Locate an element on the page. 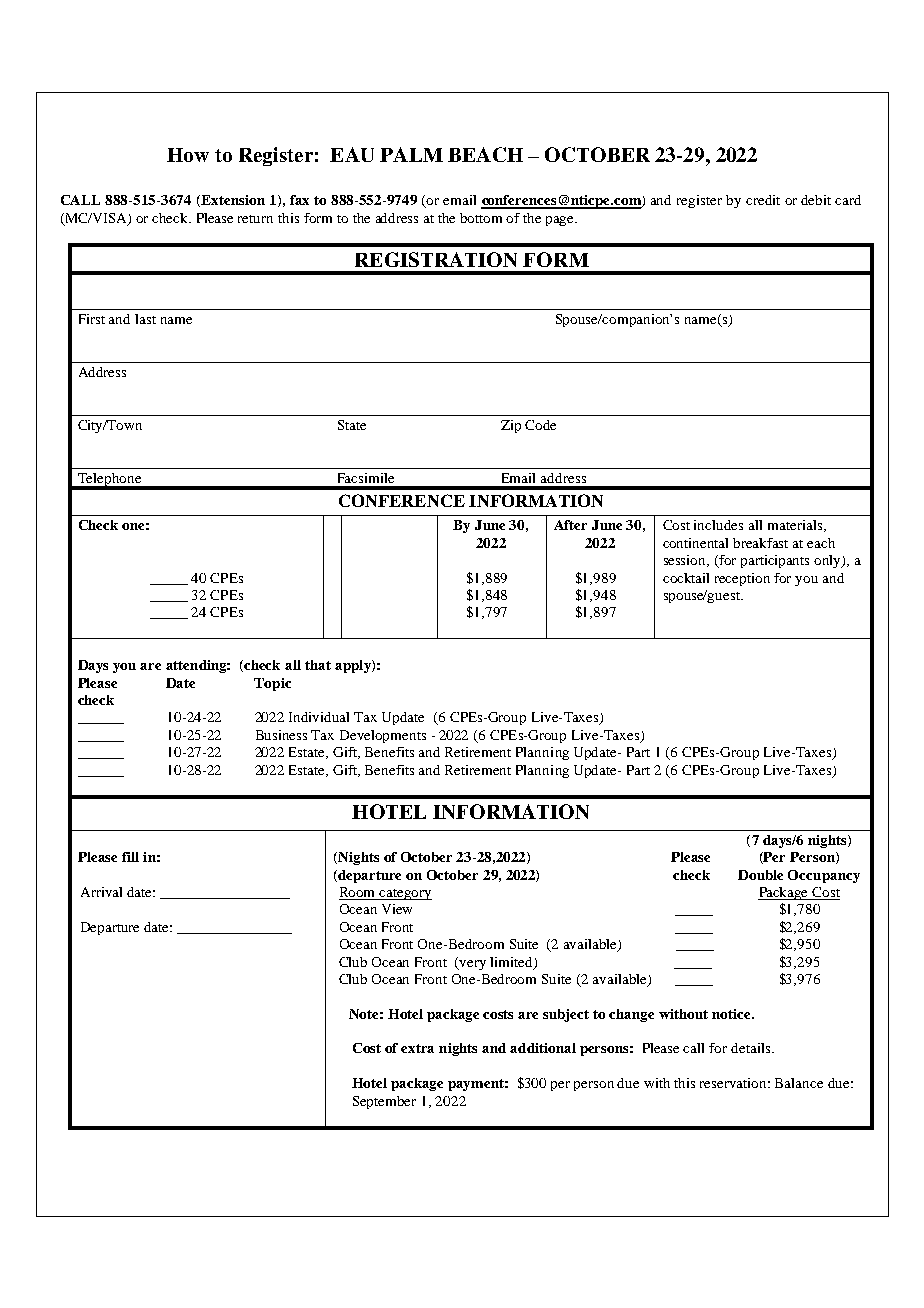 The image size is (924, 1308). reception is located at coordinates (742, 579).
